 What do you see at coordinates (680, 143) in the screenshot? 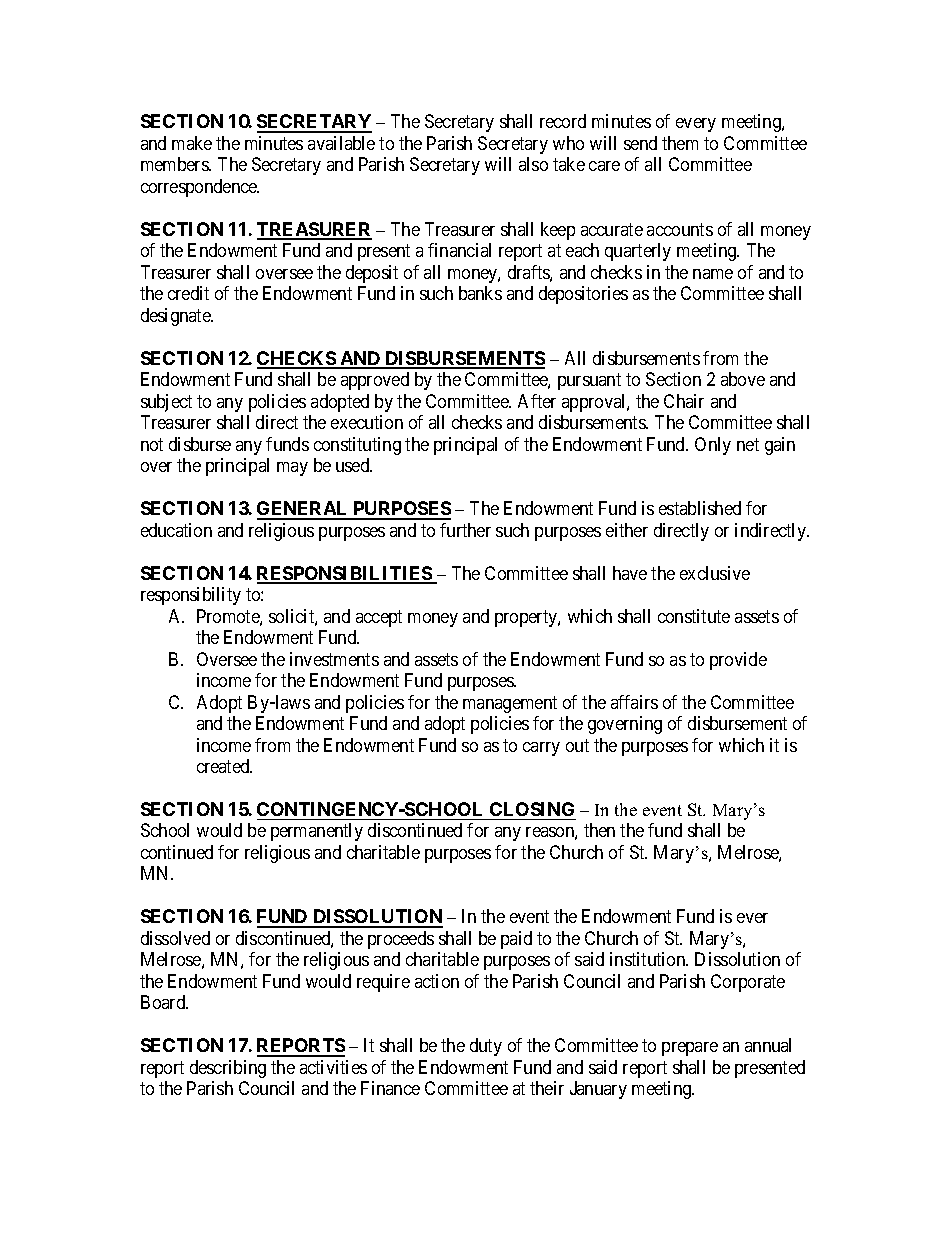
I see `them` at bounding box center [680, 143].
